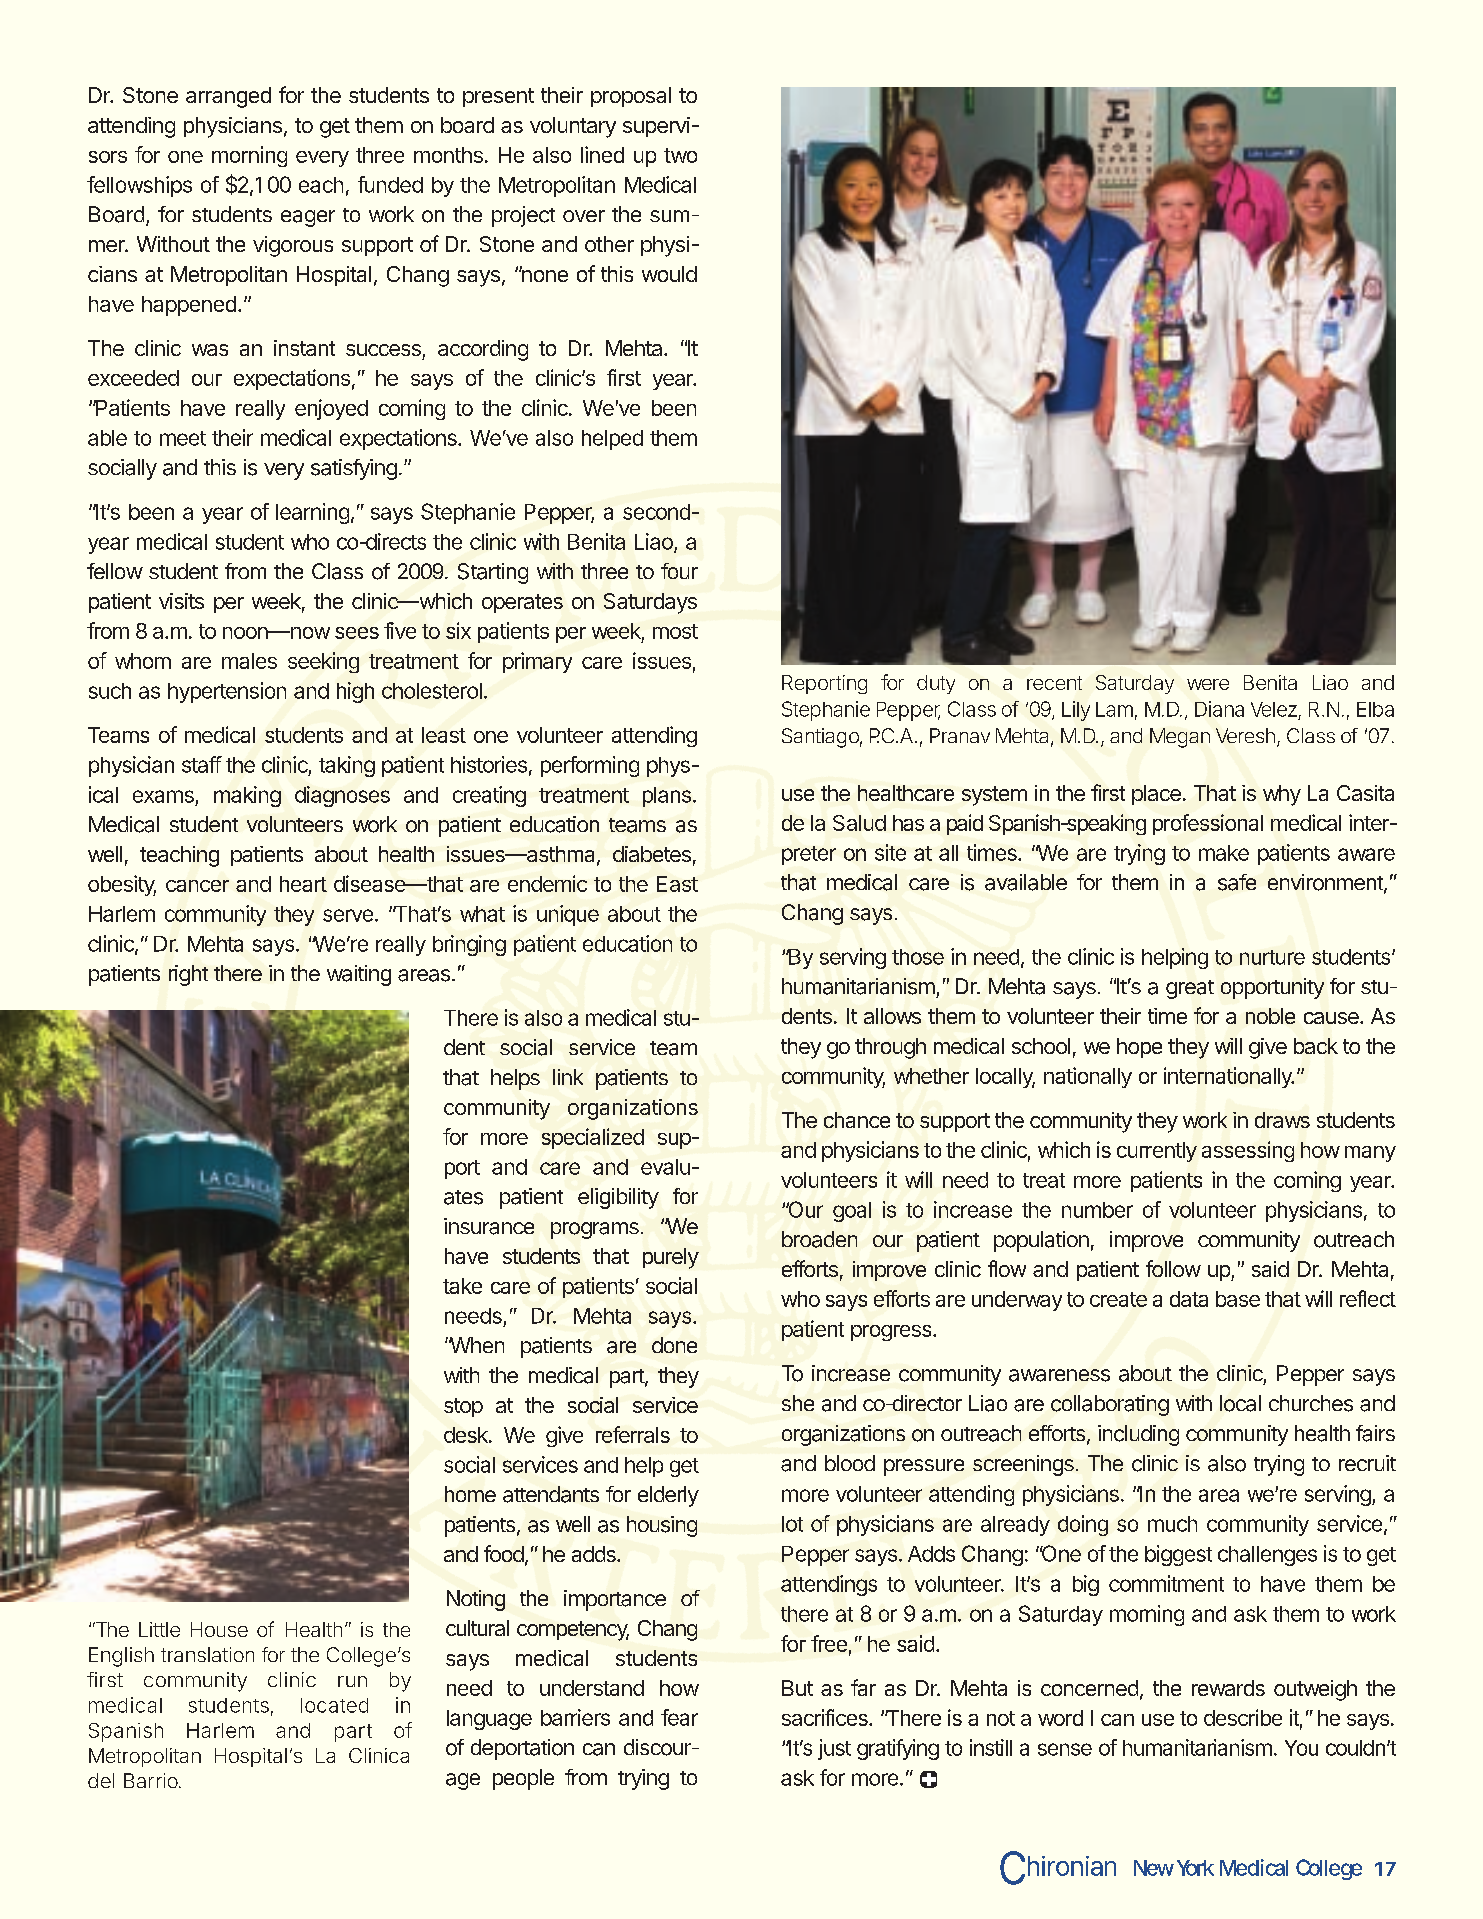 This image has height=1919, width=1483. I want to click on would, so click(669, 274).
